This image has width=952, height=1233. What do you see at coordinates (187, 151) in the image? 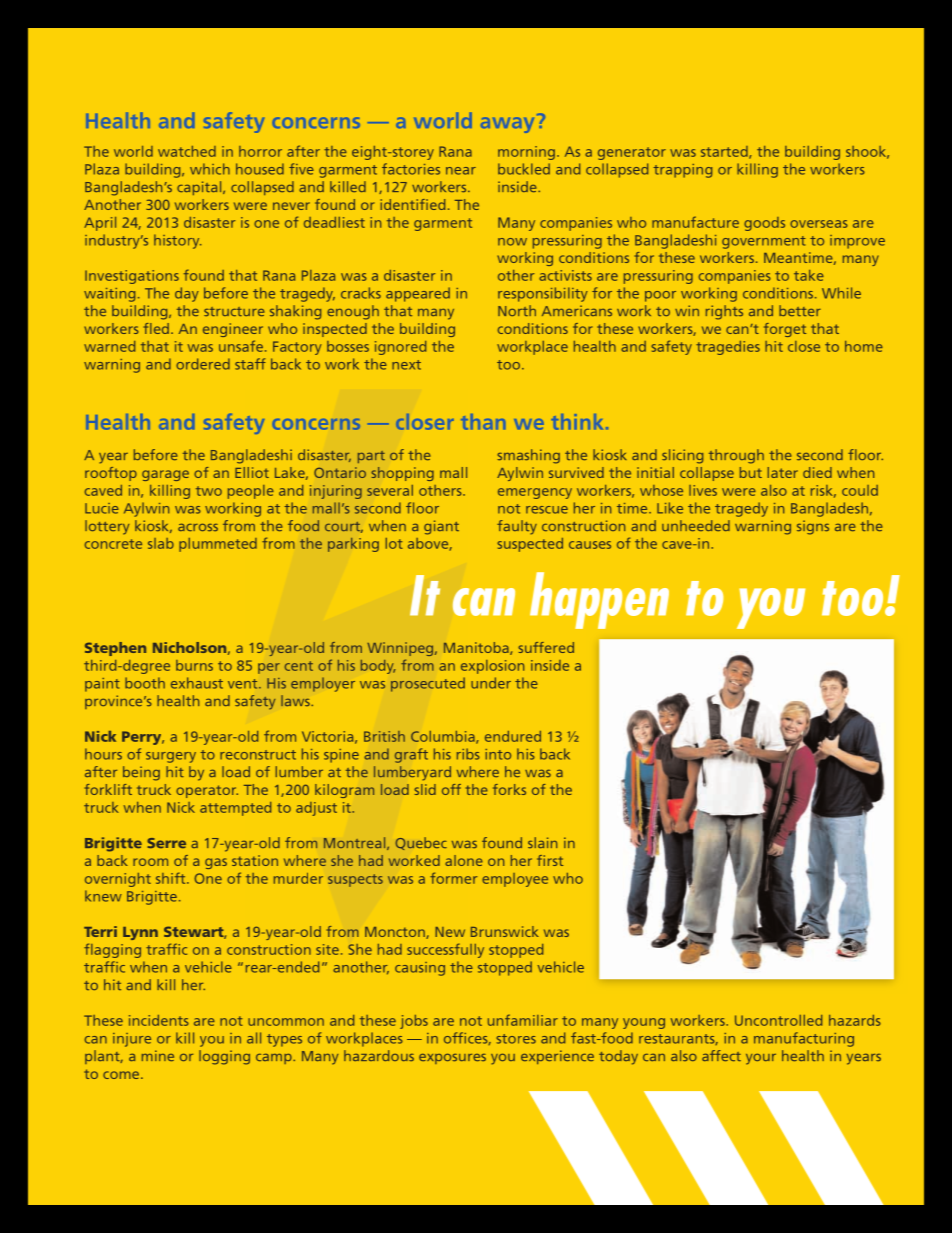
I see `watched` at bounding box center [187, 151].
